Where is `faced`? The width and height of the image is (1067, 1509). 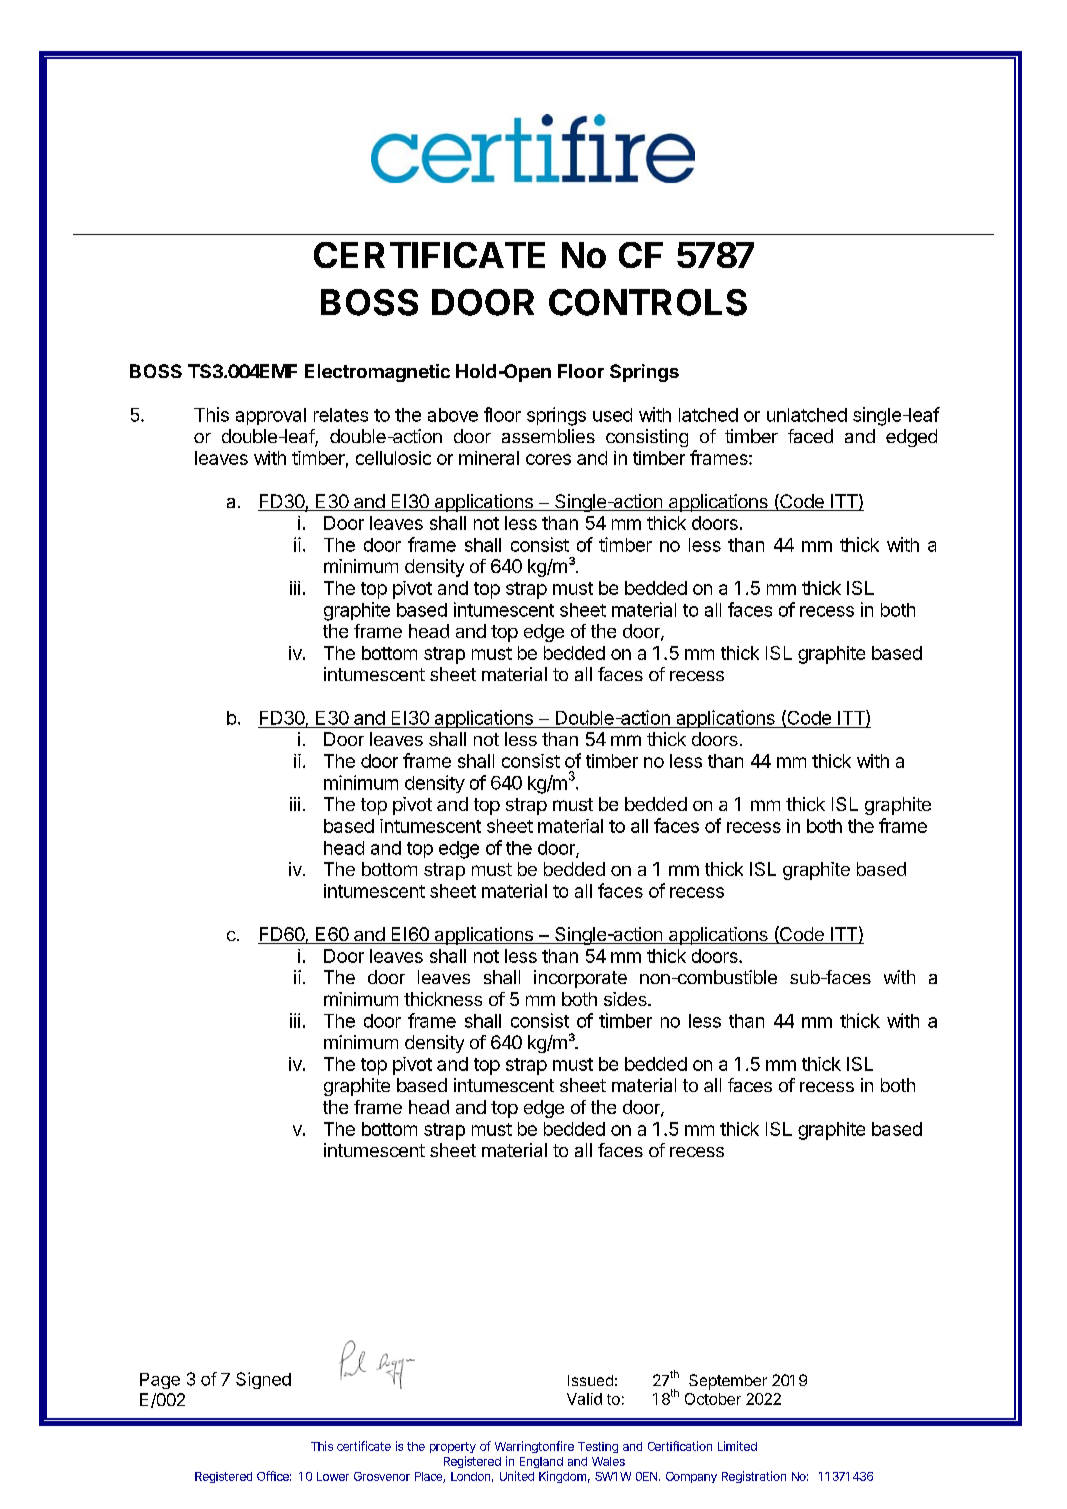 faced is located at coordinates (810, 436).
